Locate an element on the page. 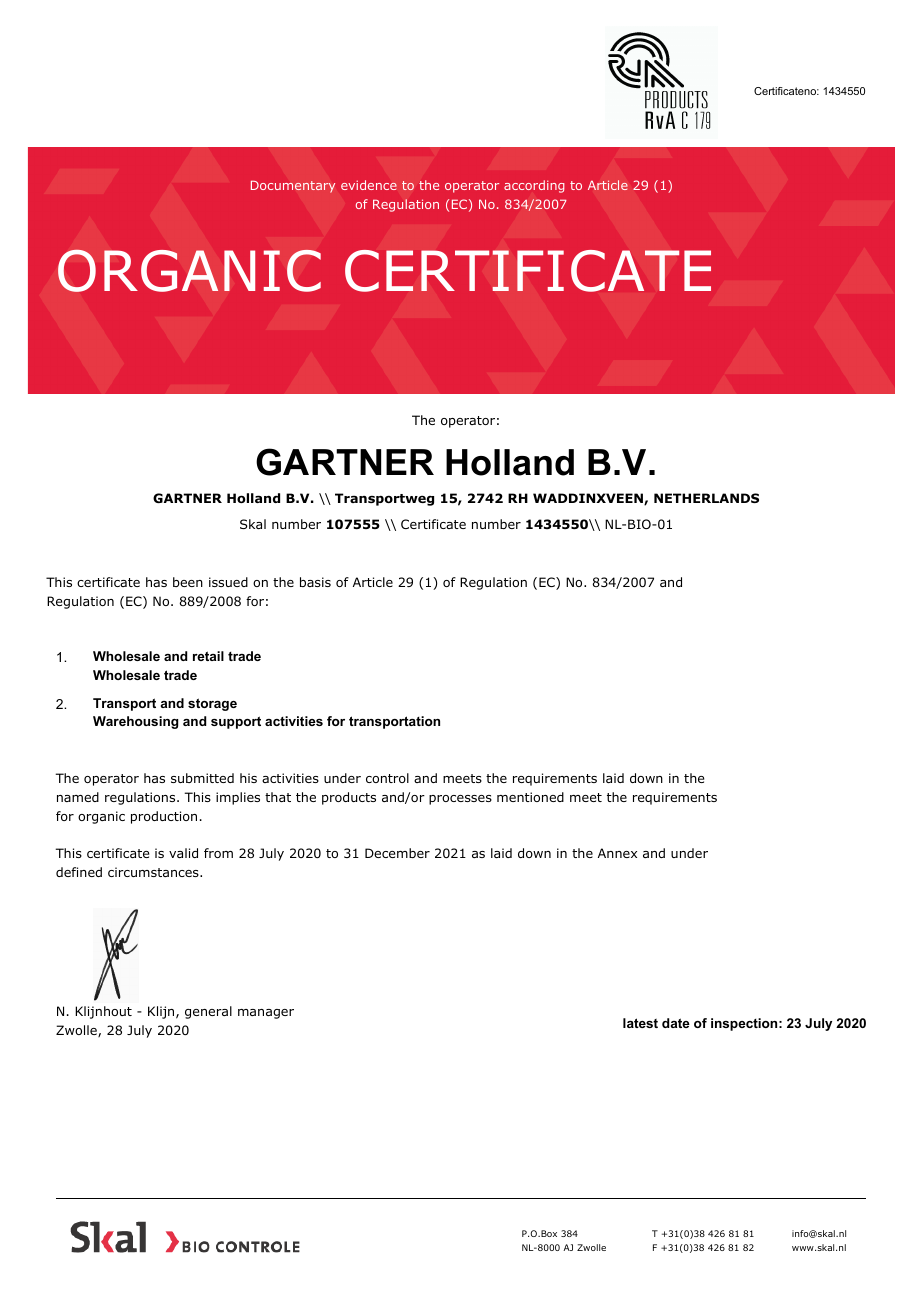  according is located at coordinates (534, 186).
